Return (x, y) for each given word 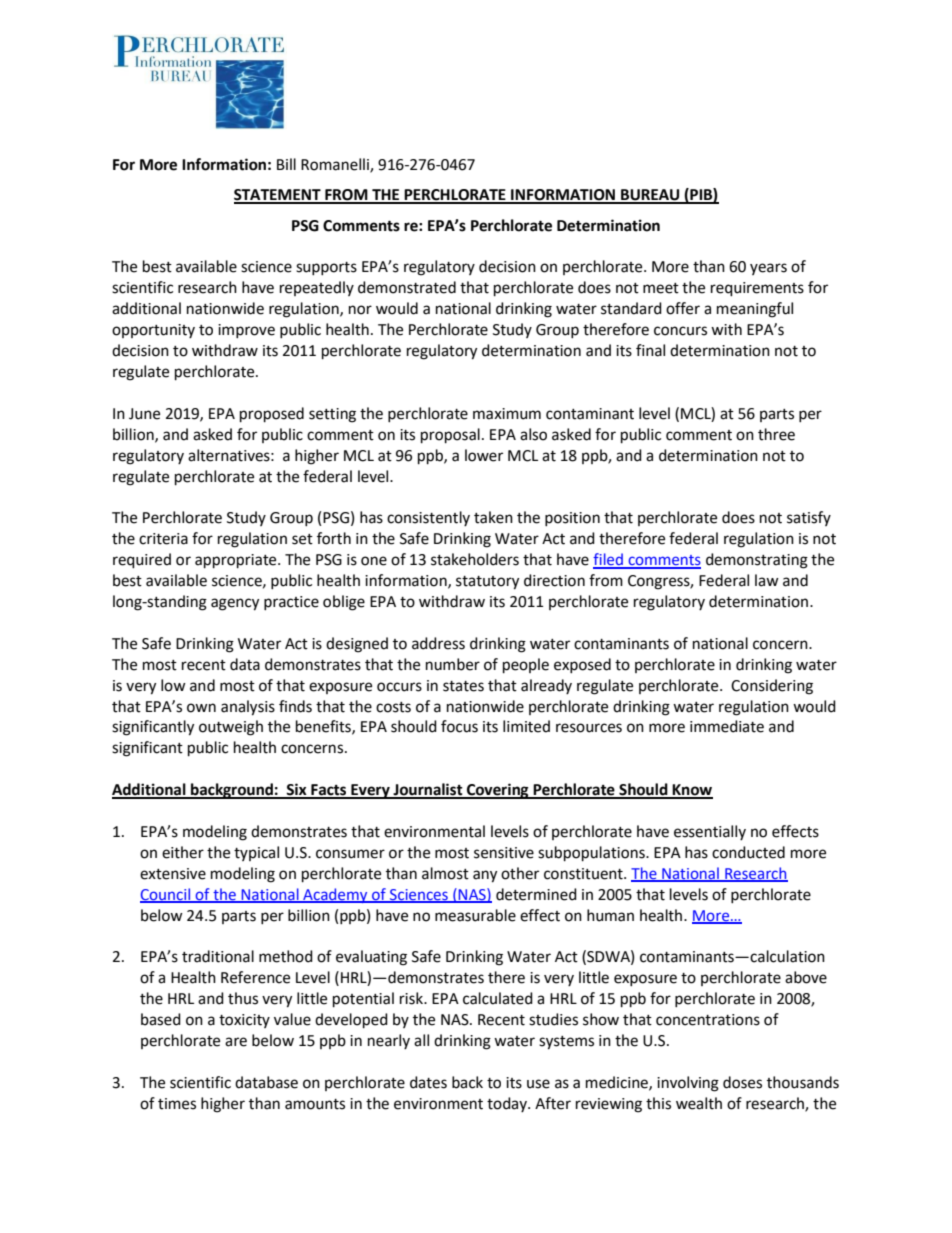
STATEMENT (278, 196)
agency (235, 604)
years (768, 269)
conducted (748, 852)
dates (428, 1082)
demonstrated (407, 287)
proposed (272, 415)
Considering (772, 687)
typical (256, 853)
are (236, 1042)
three (776, 434)
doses (742, 1082)
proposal (450, 436)
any (485, 876)
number (453, 664)
